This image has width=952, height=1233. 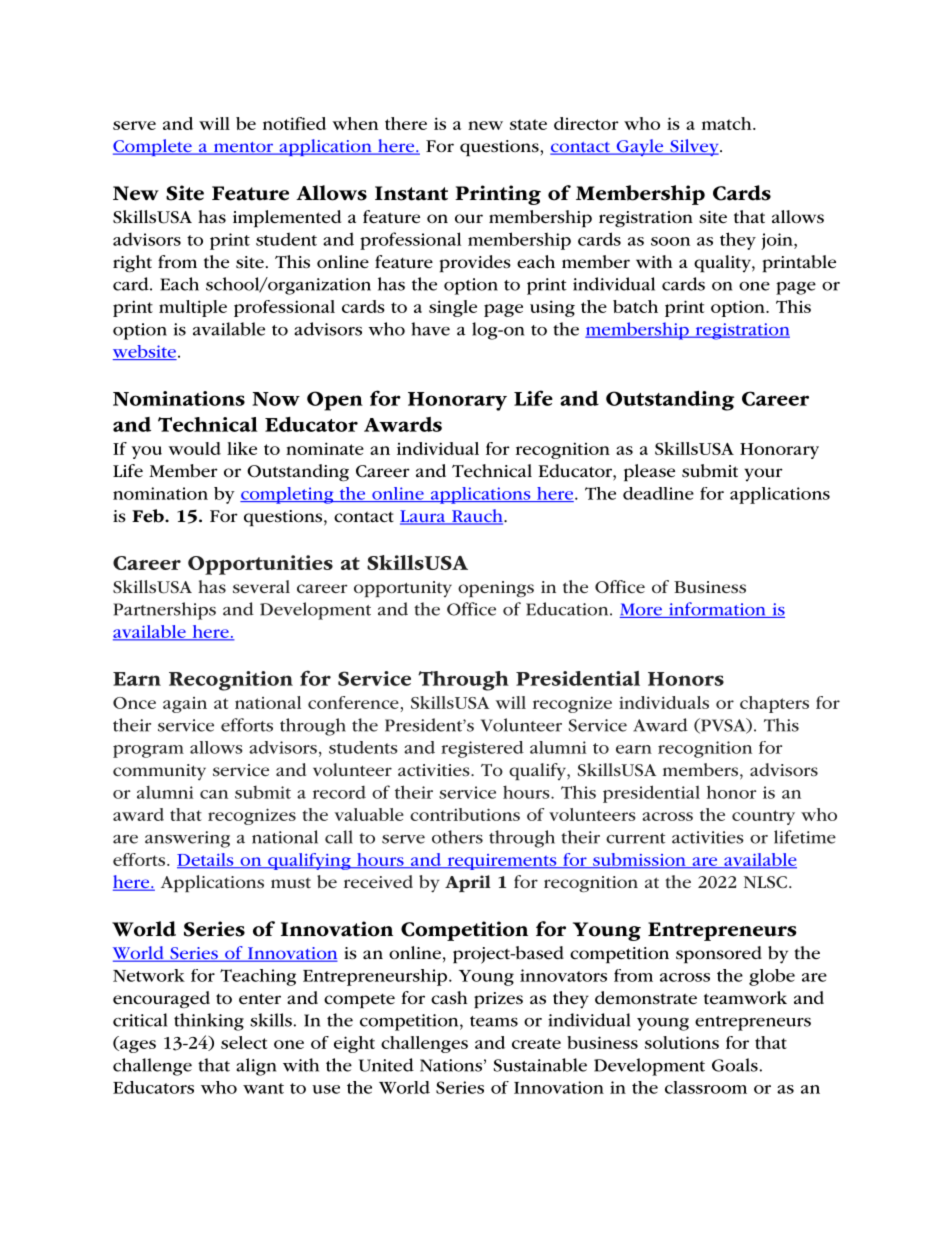 What do you see at coordinates (639, 861) in the image?
I see `submission` at bounding box center [639, 861].
